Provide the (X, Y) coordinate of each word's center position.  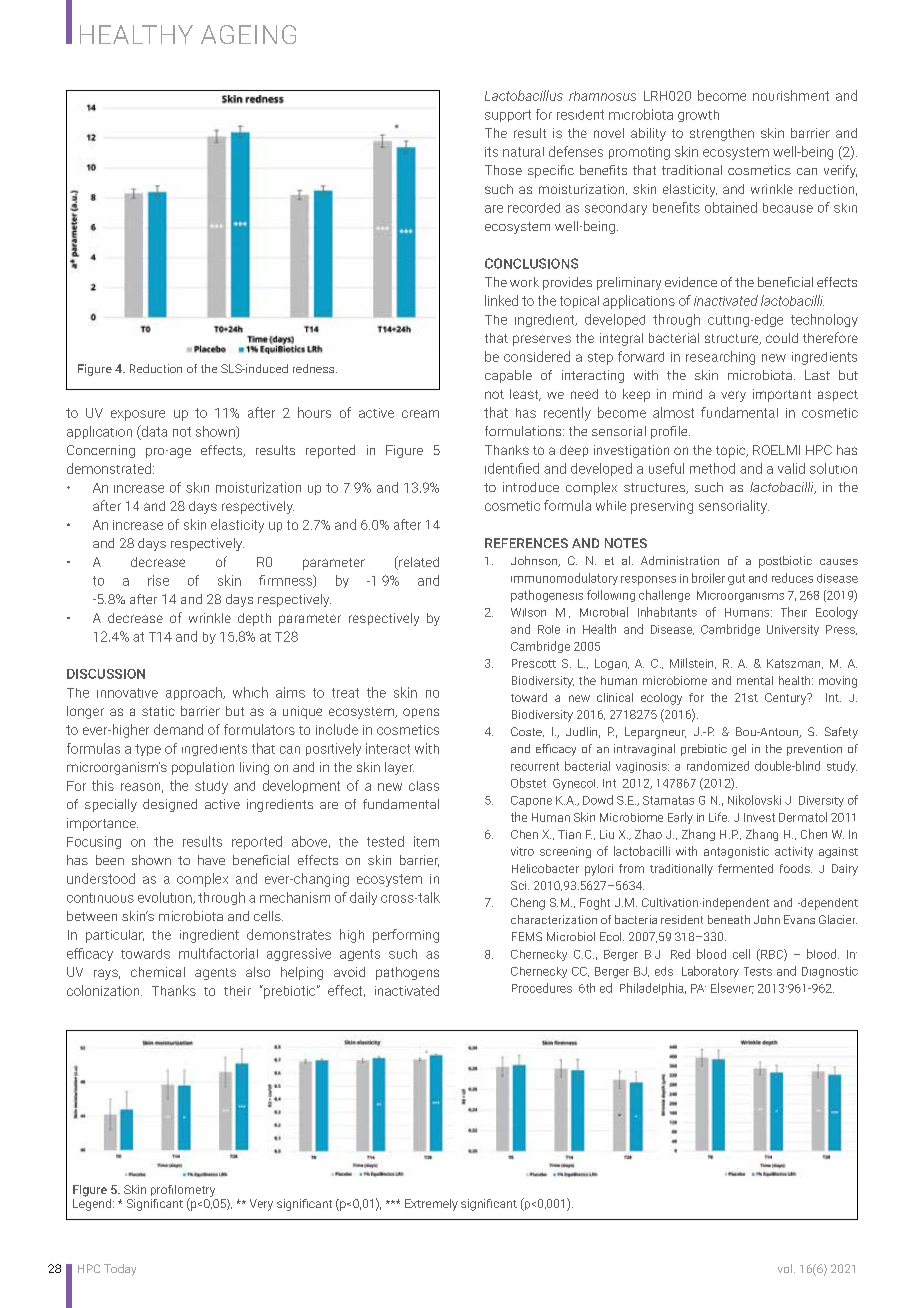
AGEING (248, 34)
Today (120, 1270)
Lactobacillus (524, 95)
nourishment (791, 95)
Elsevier (732, 988)
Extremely (431, 1205)
